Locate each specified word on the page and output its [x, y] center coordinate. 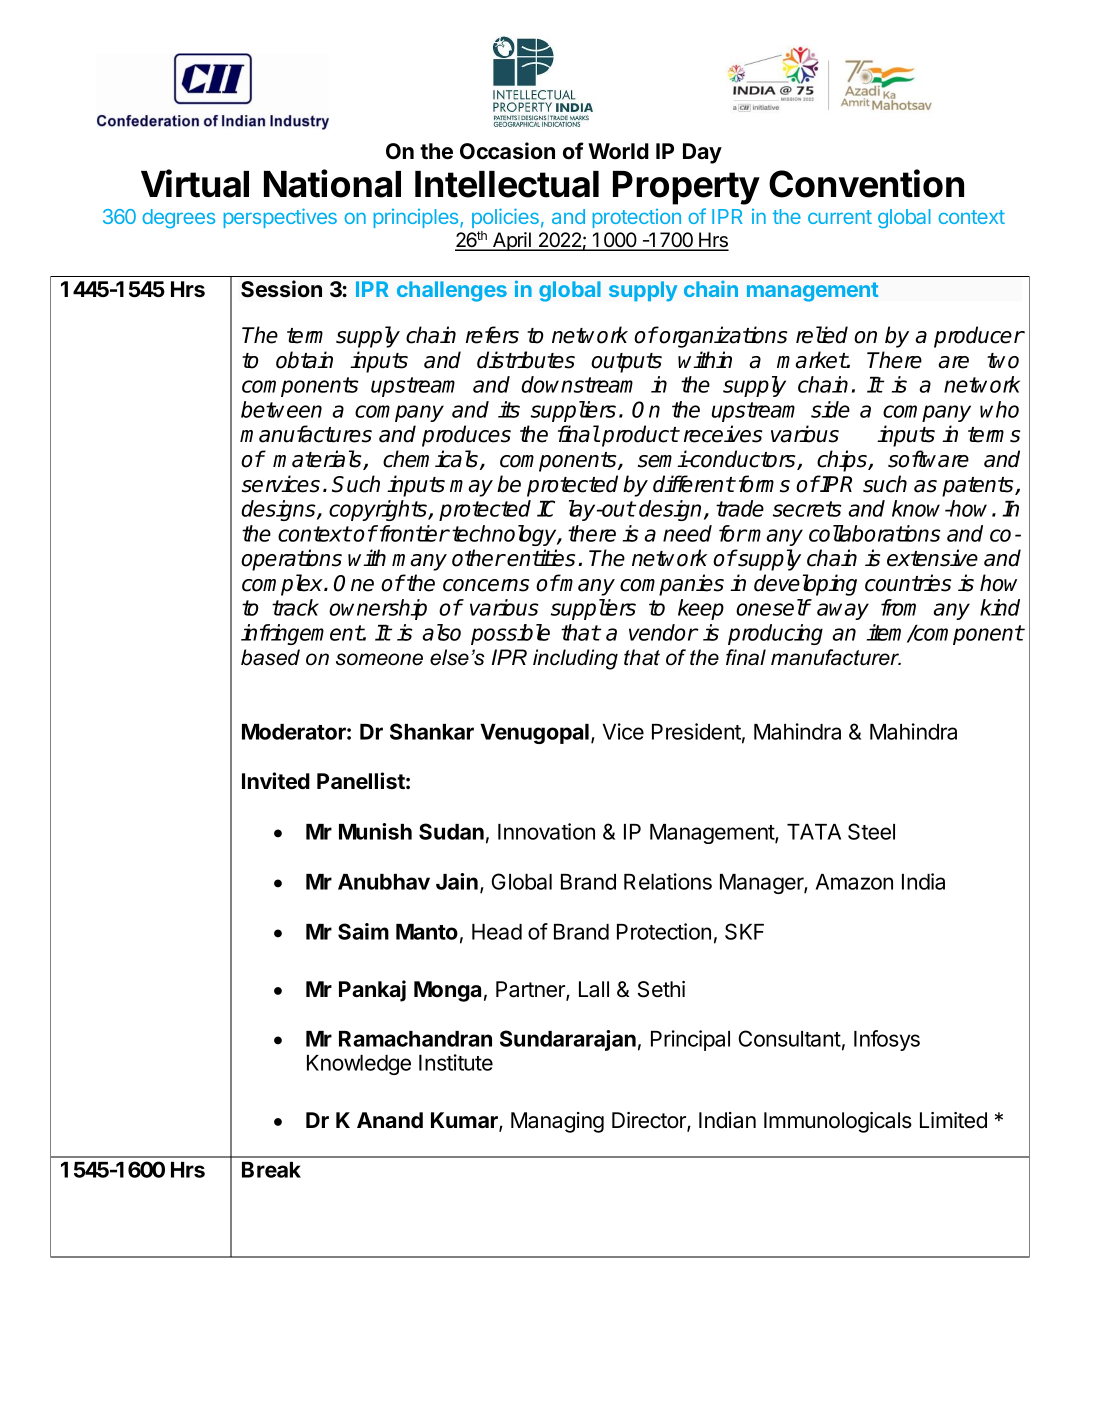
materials [318, 460]
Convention [866, 183]
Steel [871, 831]
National [332, 183]
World [618, 151]
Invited [276, 781]
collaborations [875, 533]
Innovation [546, 831]
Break [271, 1170]
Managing [557, 1122]
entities [541, 558]
